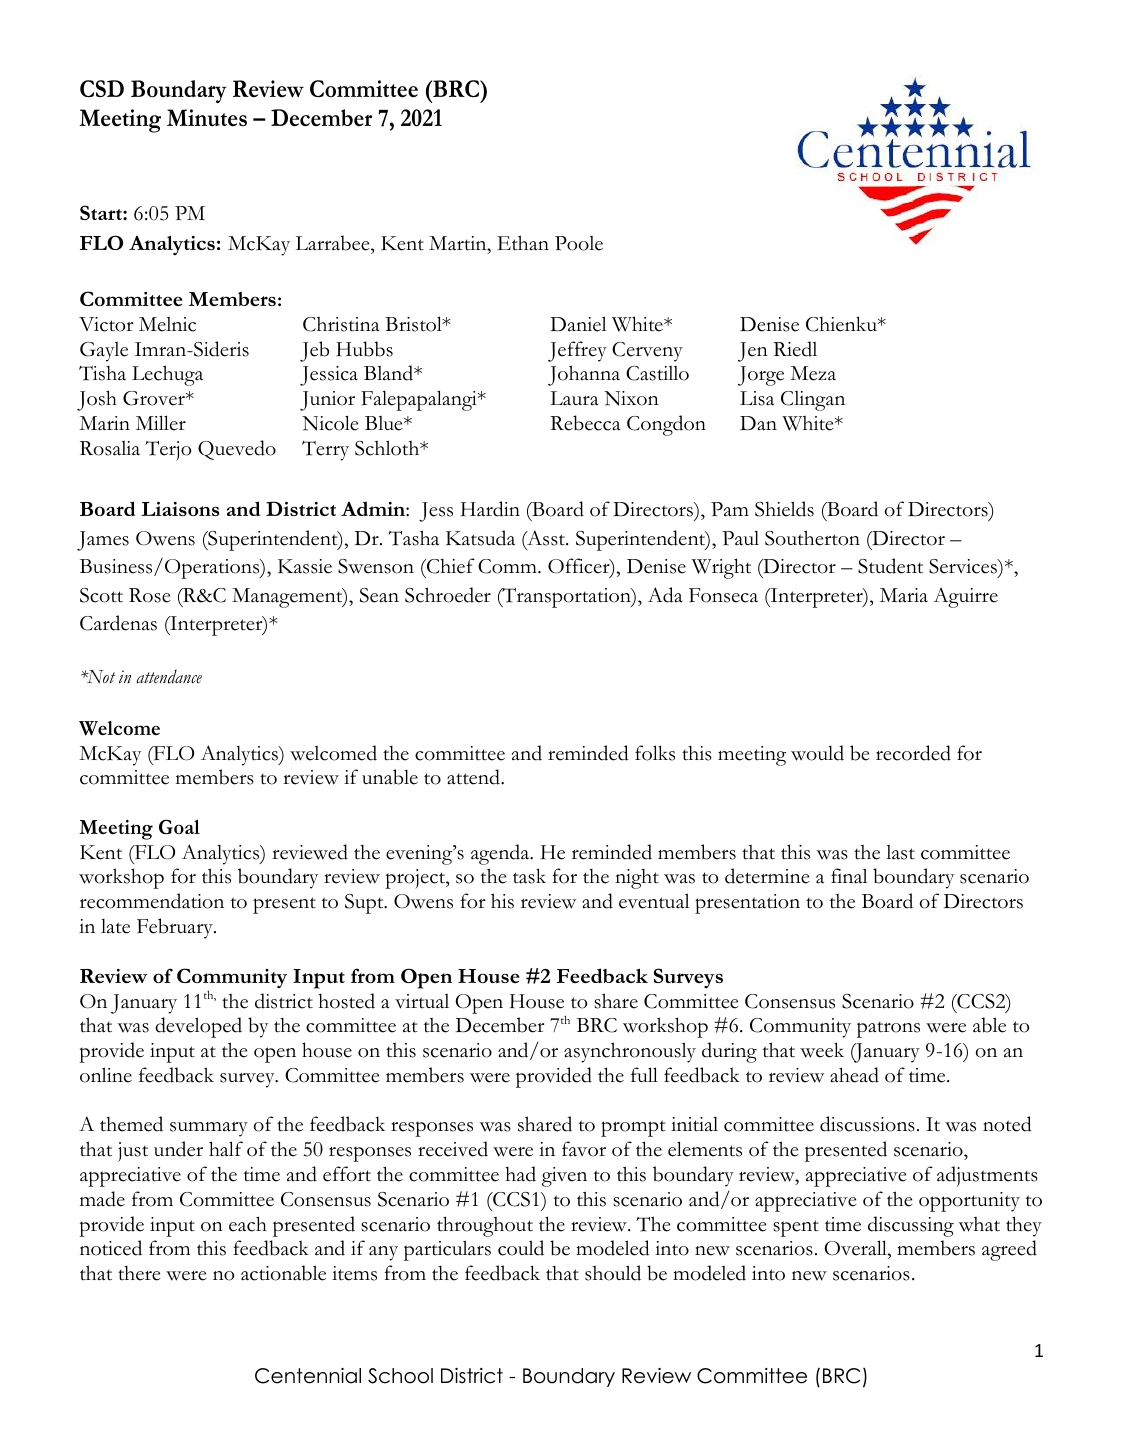 Image resolution: width=1123 pixels, height=1454 pixels. Describe the element at coordinates (585, 423) in the document. I see `Rebecca` at that location.
